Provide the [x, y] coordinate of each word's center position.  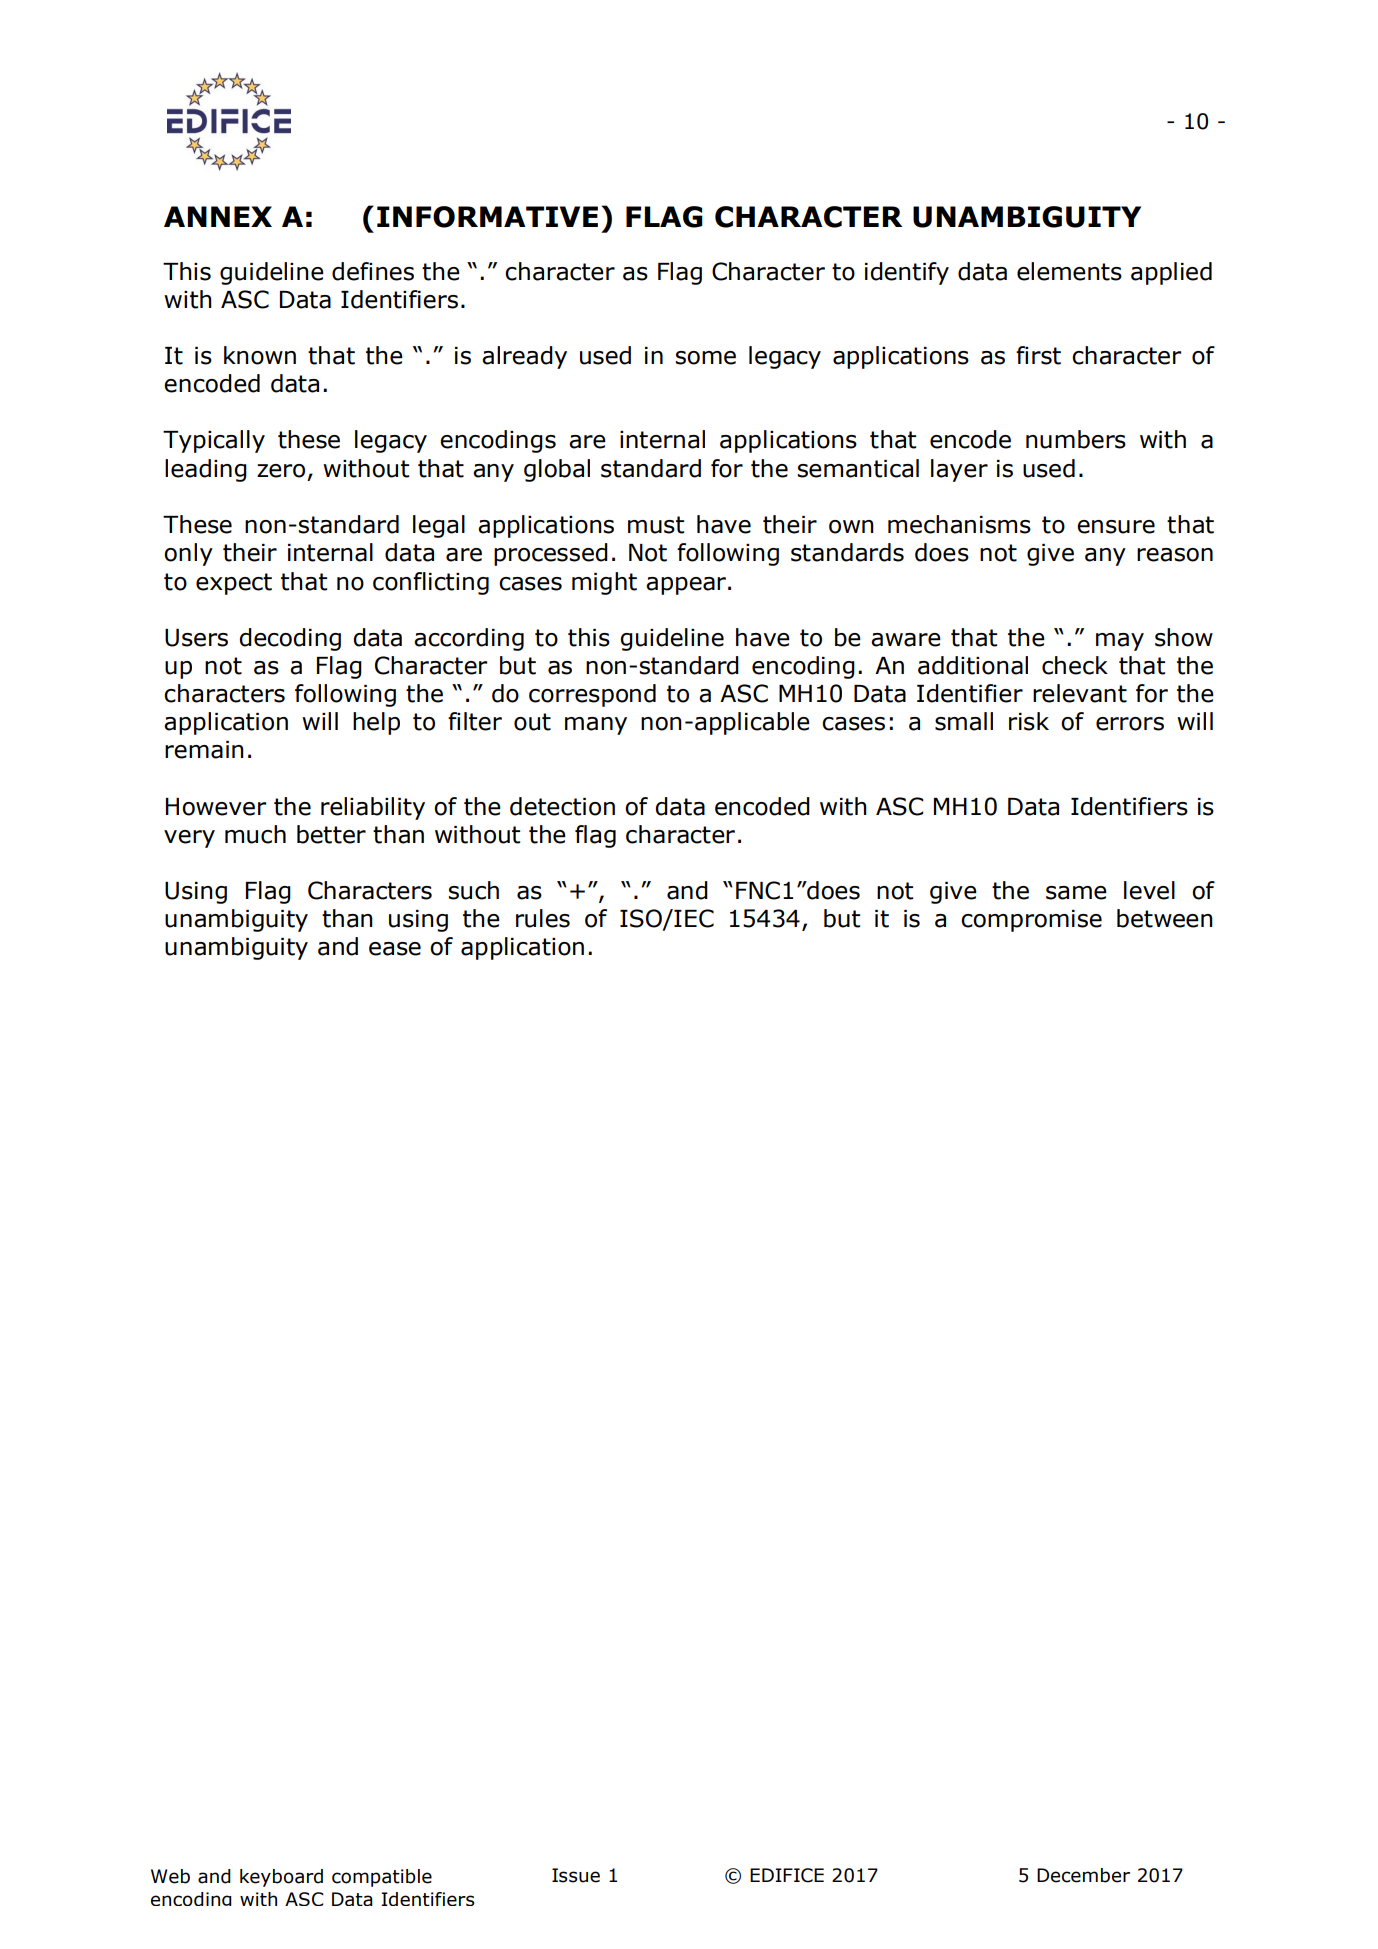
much [255, 834]
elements [1069, 271]
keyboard [281, 1878]
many [596, 726]
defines [373, 271]
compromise [1031, 921]
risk [1029, 721]
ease [395, 949]
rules [543, 918]
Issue [576, 1875]
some [705, 358]
